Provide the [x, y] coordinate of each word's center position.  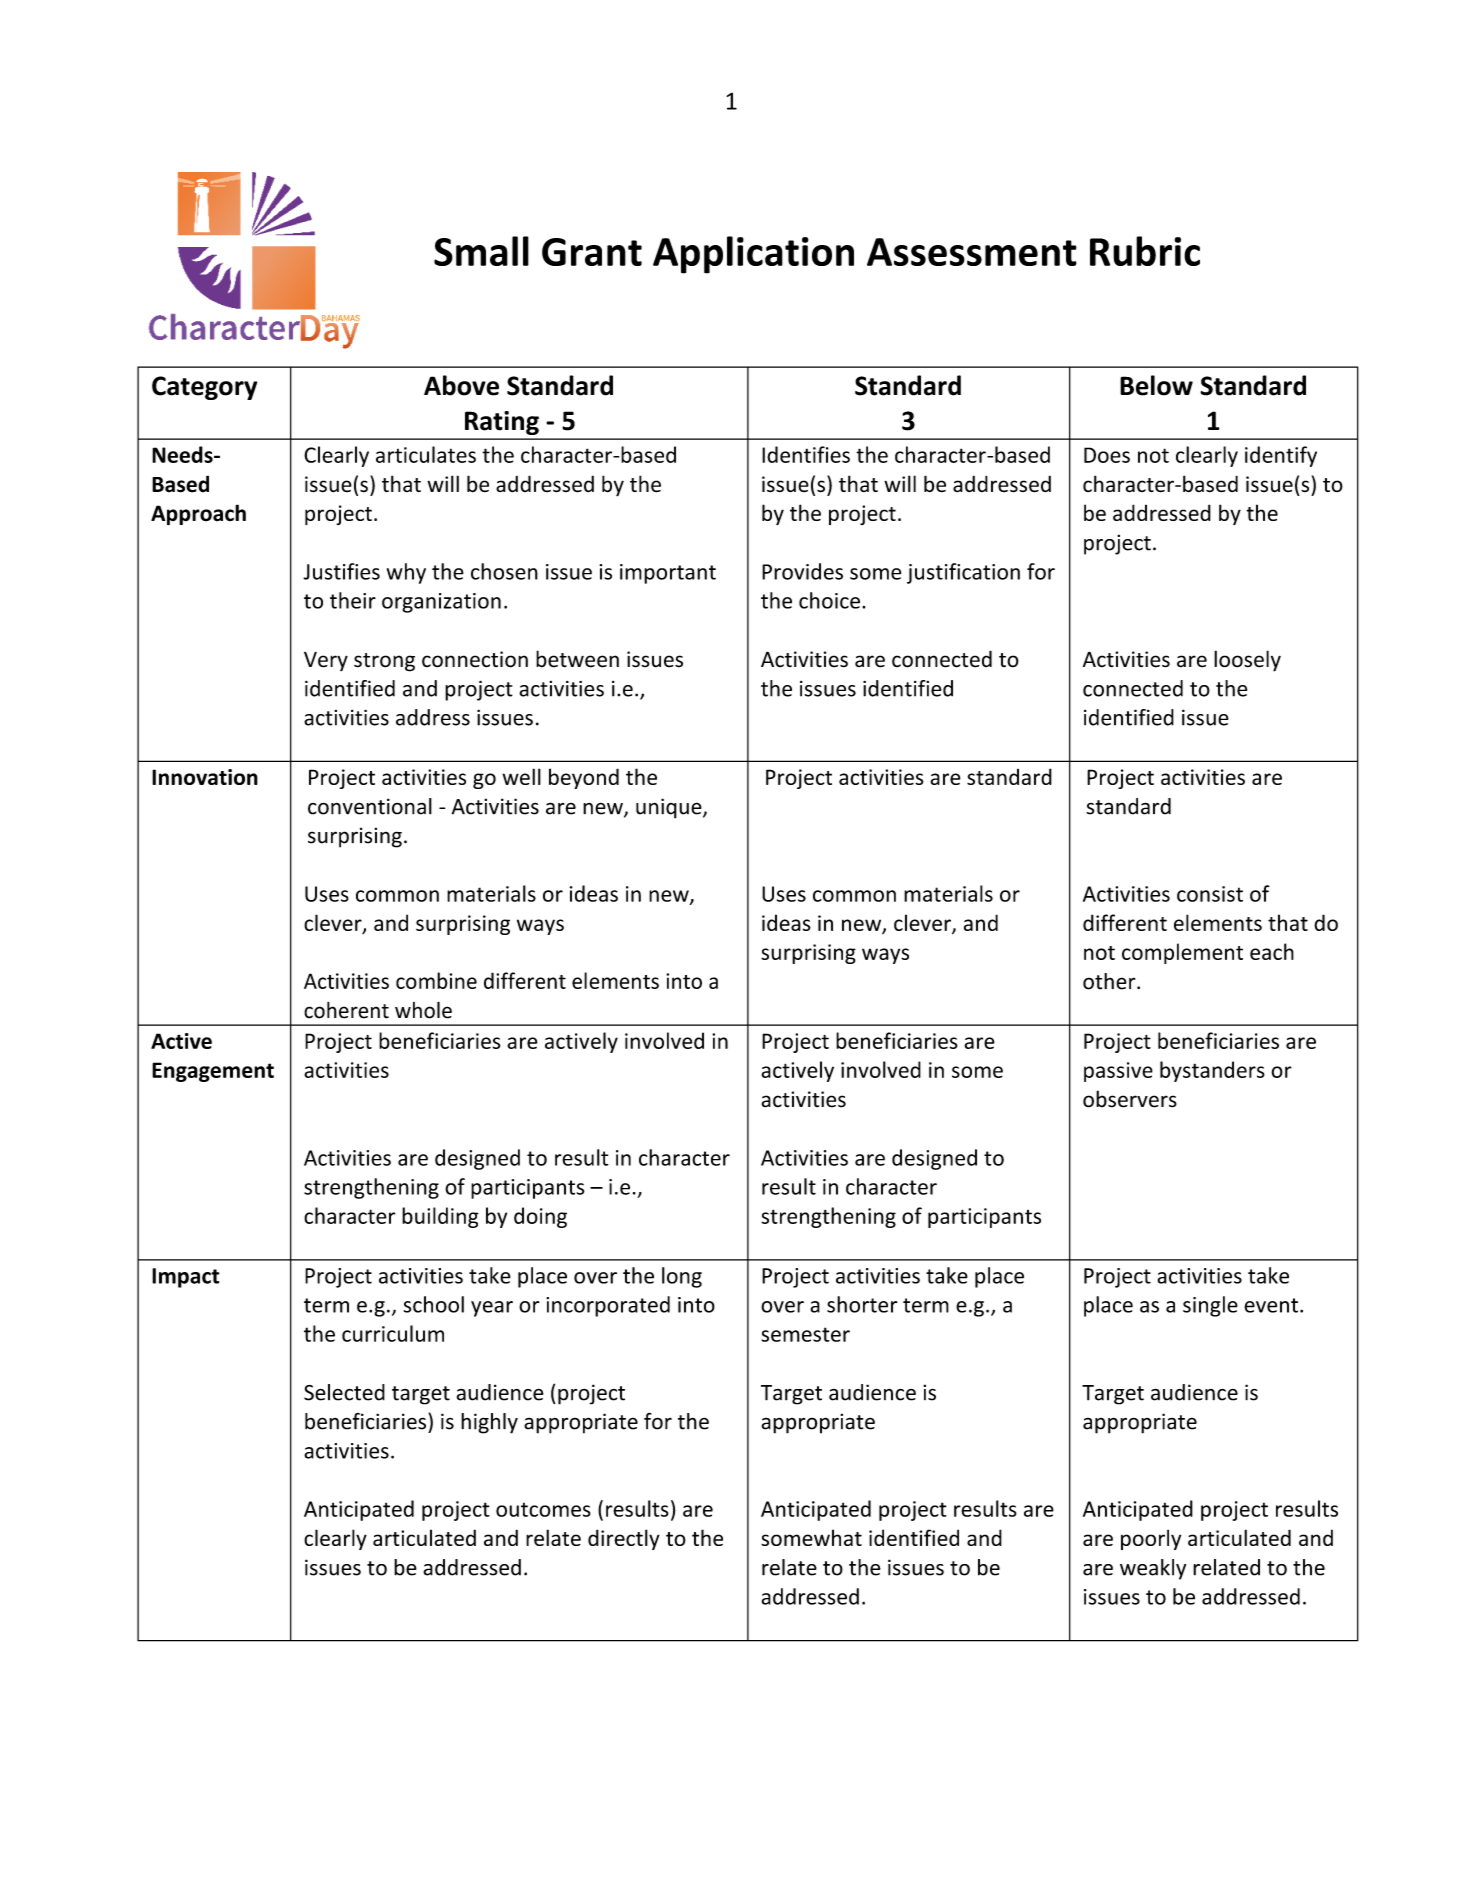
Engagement [213, 1072]
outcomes [543, 1509]
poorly [1151, 1539]
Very [326, 661]
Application [753, 255]
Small [481, 251]
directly [624, 1539]
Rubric [1145, 251]
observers [1130, 1099]
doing [540, 1217]
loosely [1247, 661]
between [577, 659]
